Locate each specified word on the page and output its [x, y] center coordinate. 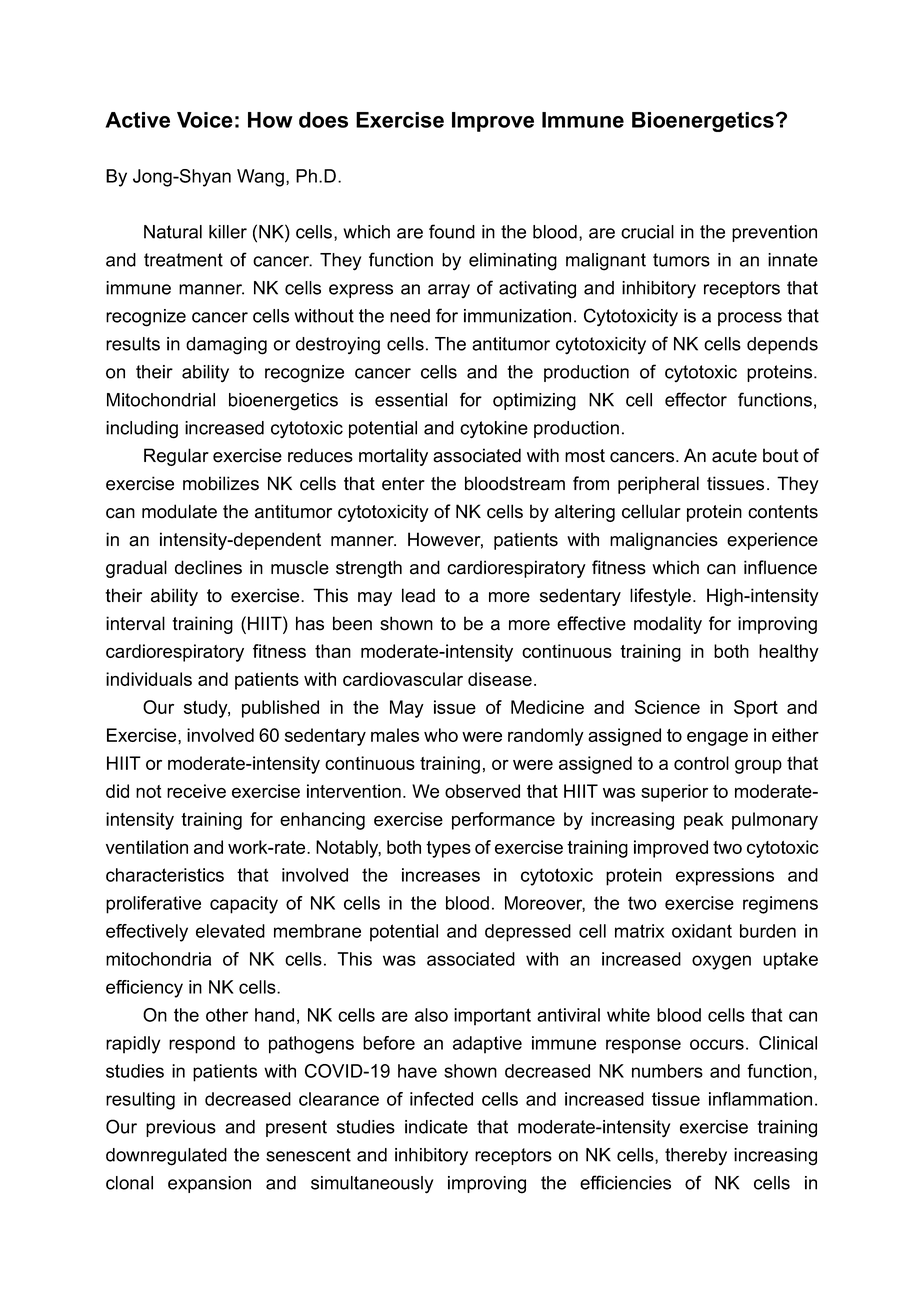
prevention [774, 233]
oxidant [702, 931]
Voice [205, 120]
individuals [149, 679]
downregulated [166, 1157]
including [142, 430]
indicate [436, 1127]
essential [411, 400]
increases [441, 875]
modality [668, 625]
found [452, 231]
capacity [244, 905]
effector [696, 399]
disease [500, 679]
